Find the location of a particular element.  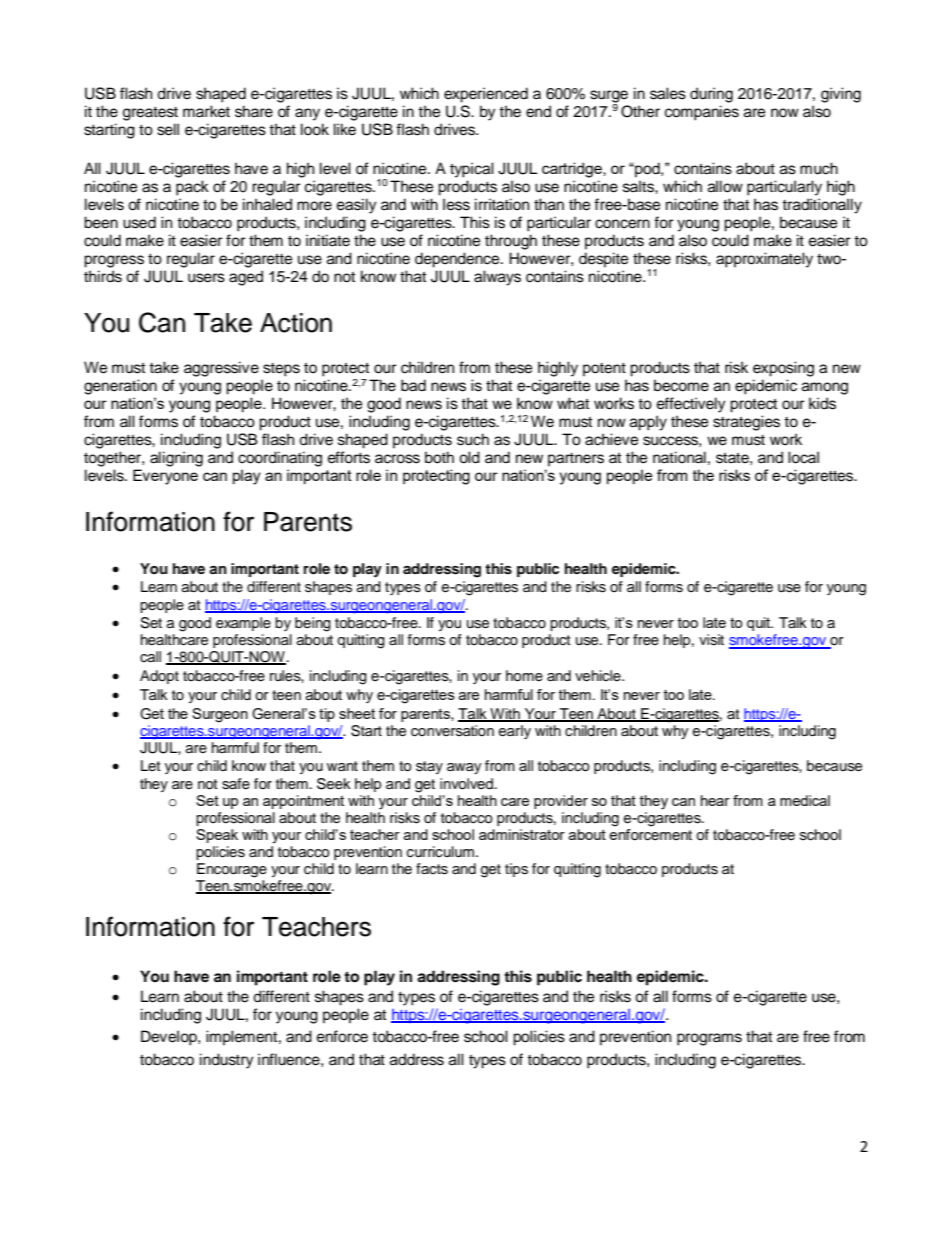

industry is located at coordinates (227, 1061).
